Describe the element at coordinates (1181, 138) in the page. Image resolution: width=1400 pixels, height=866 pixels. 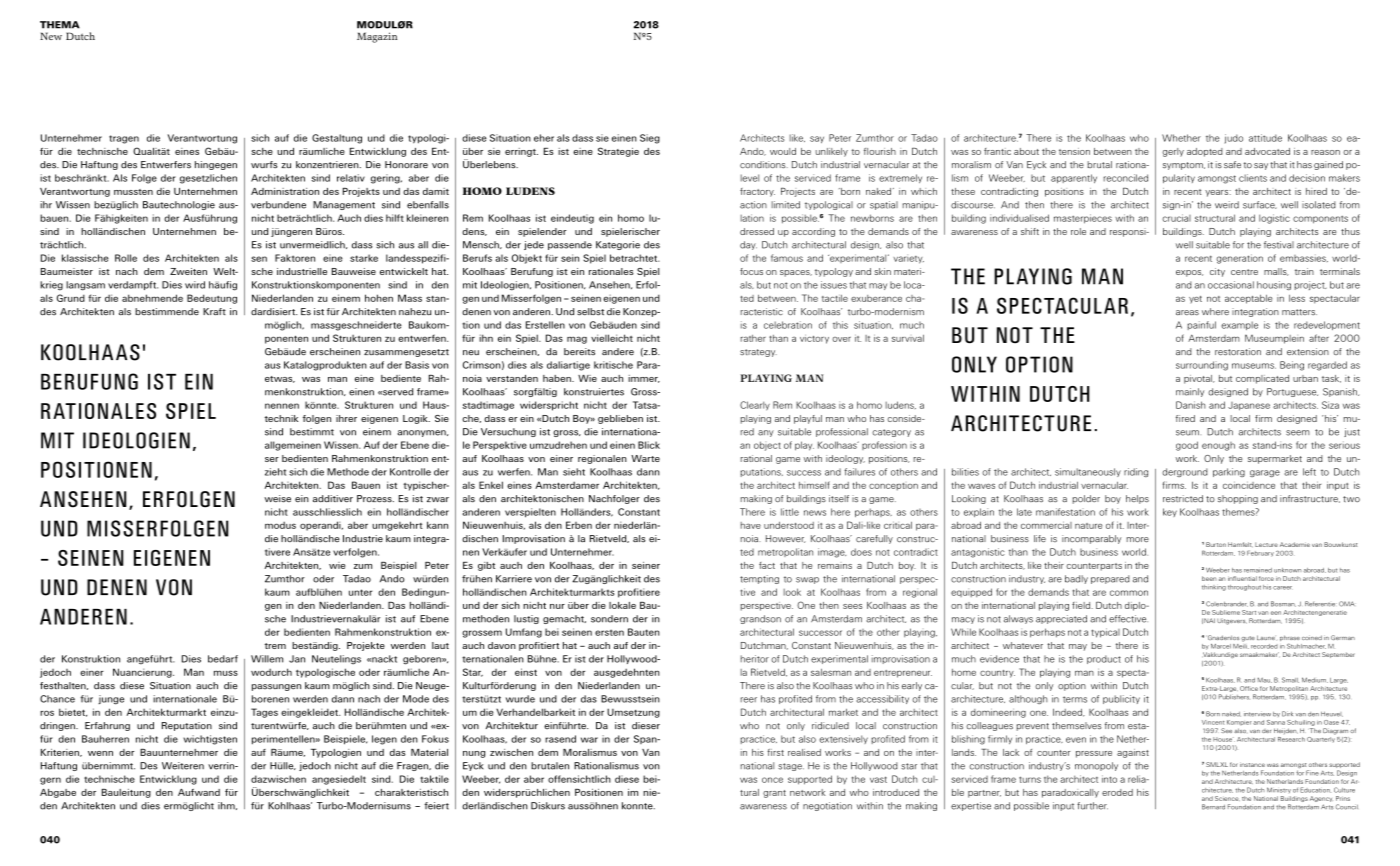
I see `Whether` at that location.
